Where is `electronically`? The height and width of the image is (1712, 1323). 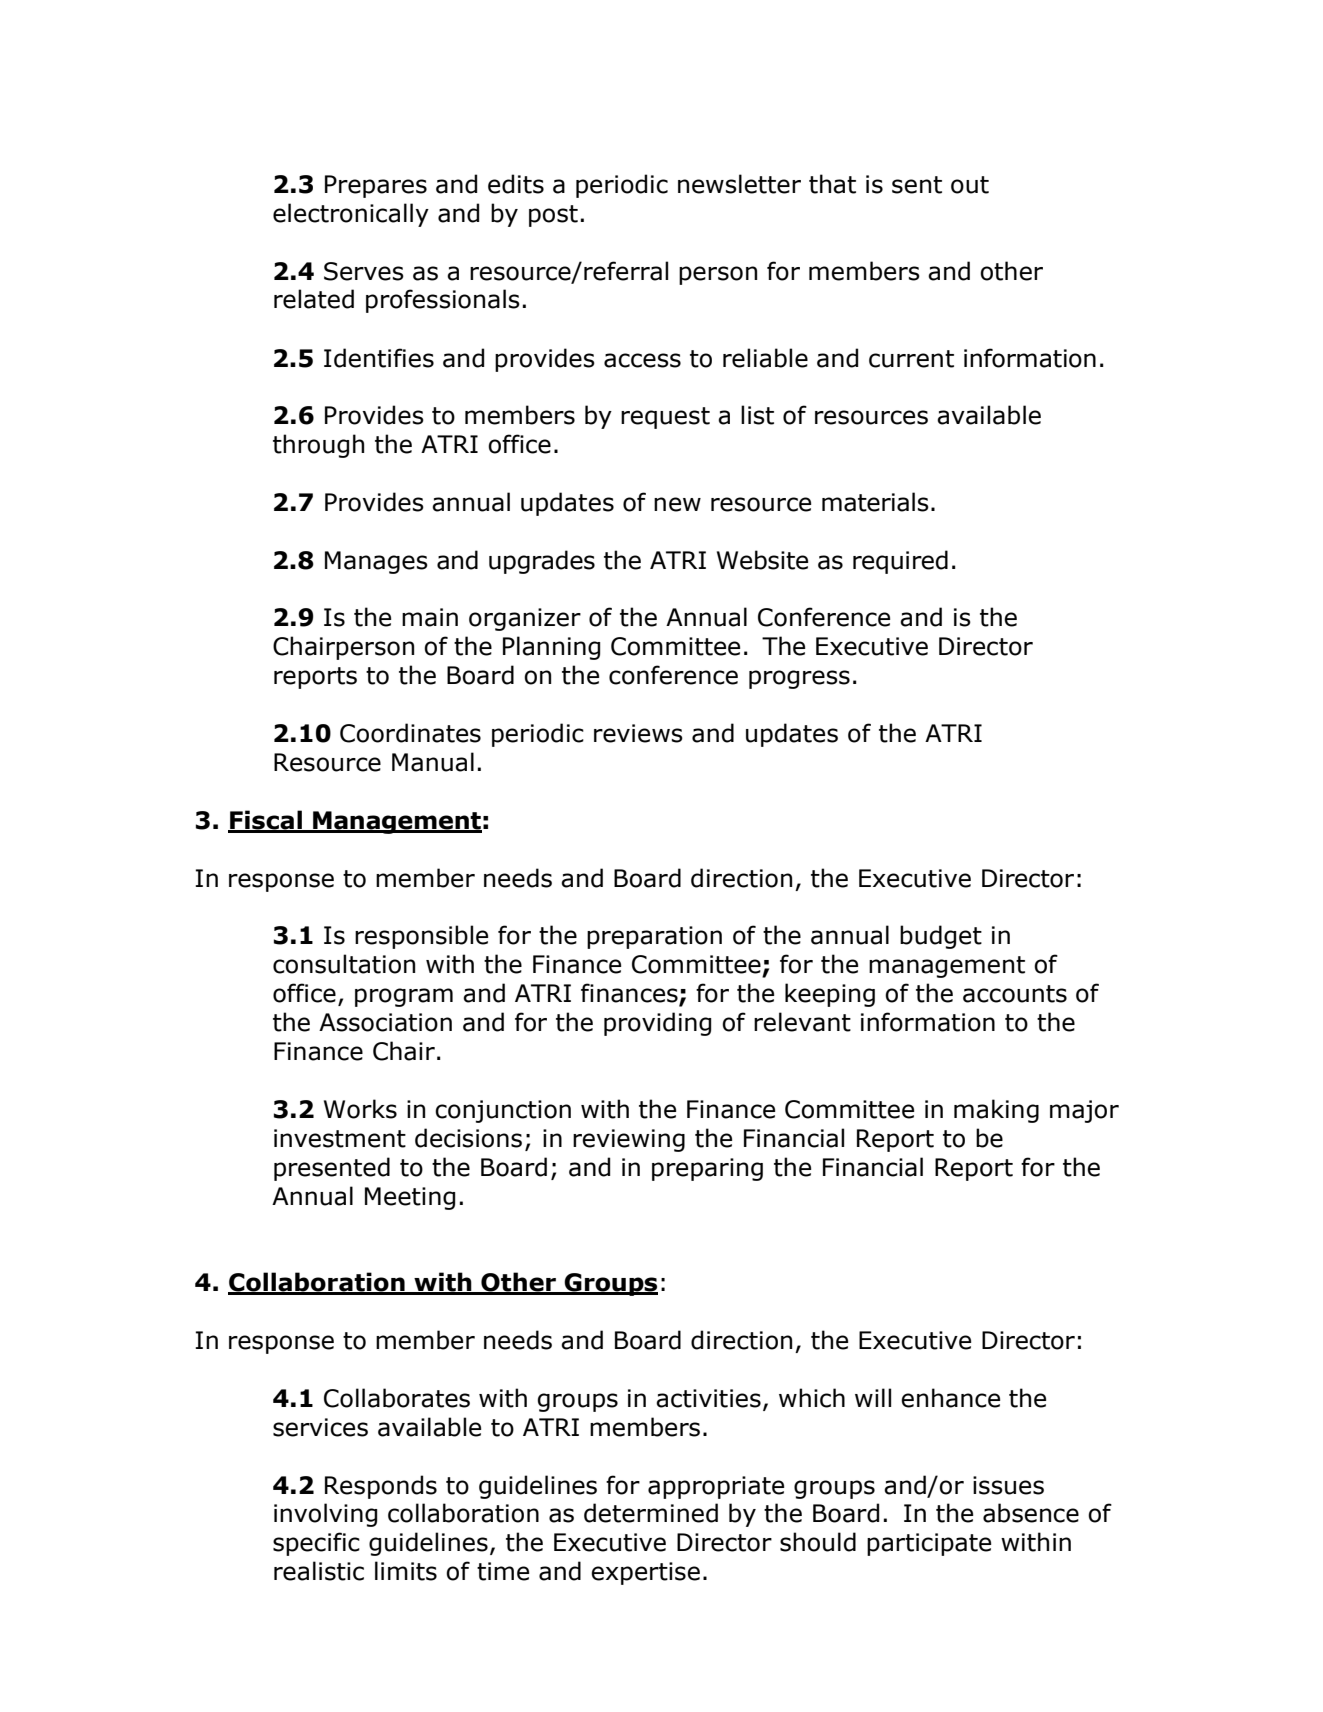 electronically is located at coordinates (351, 215).
